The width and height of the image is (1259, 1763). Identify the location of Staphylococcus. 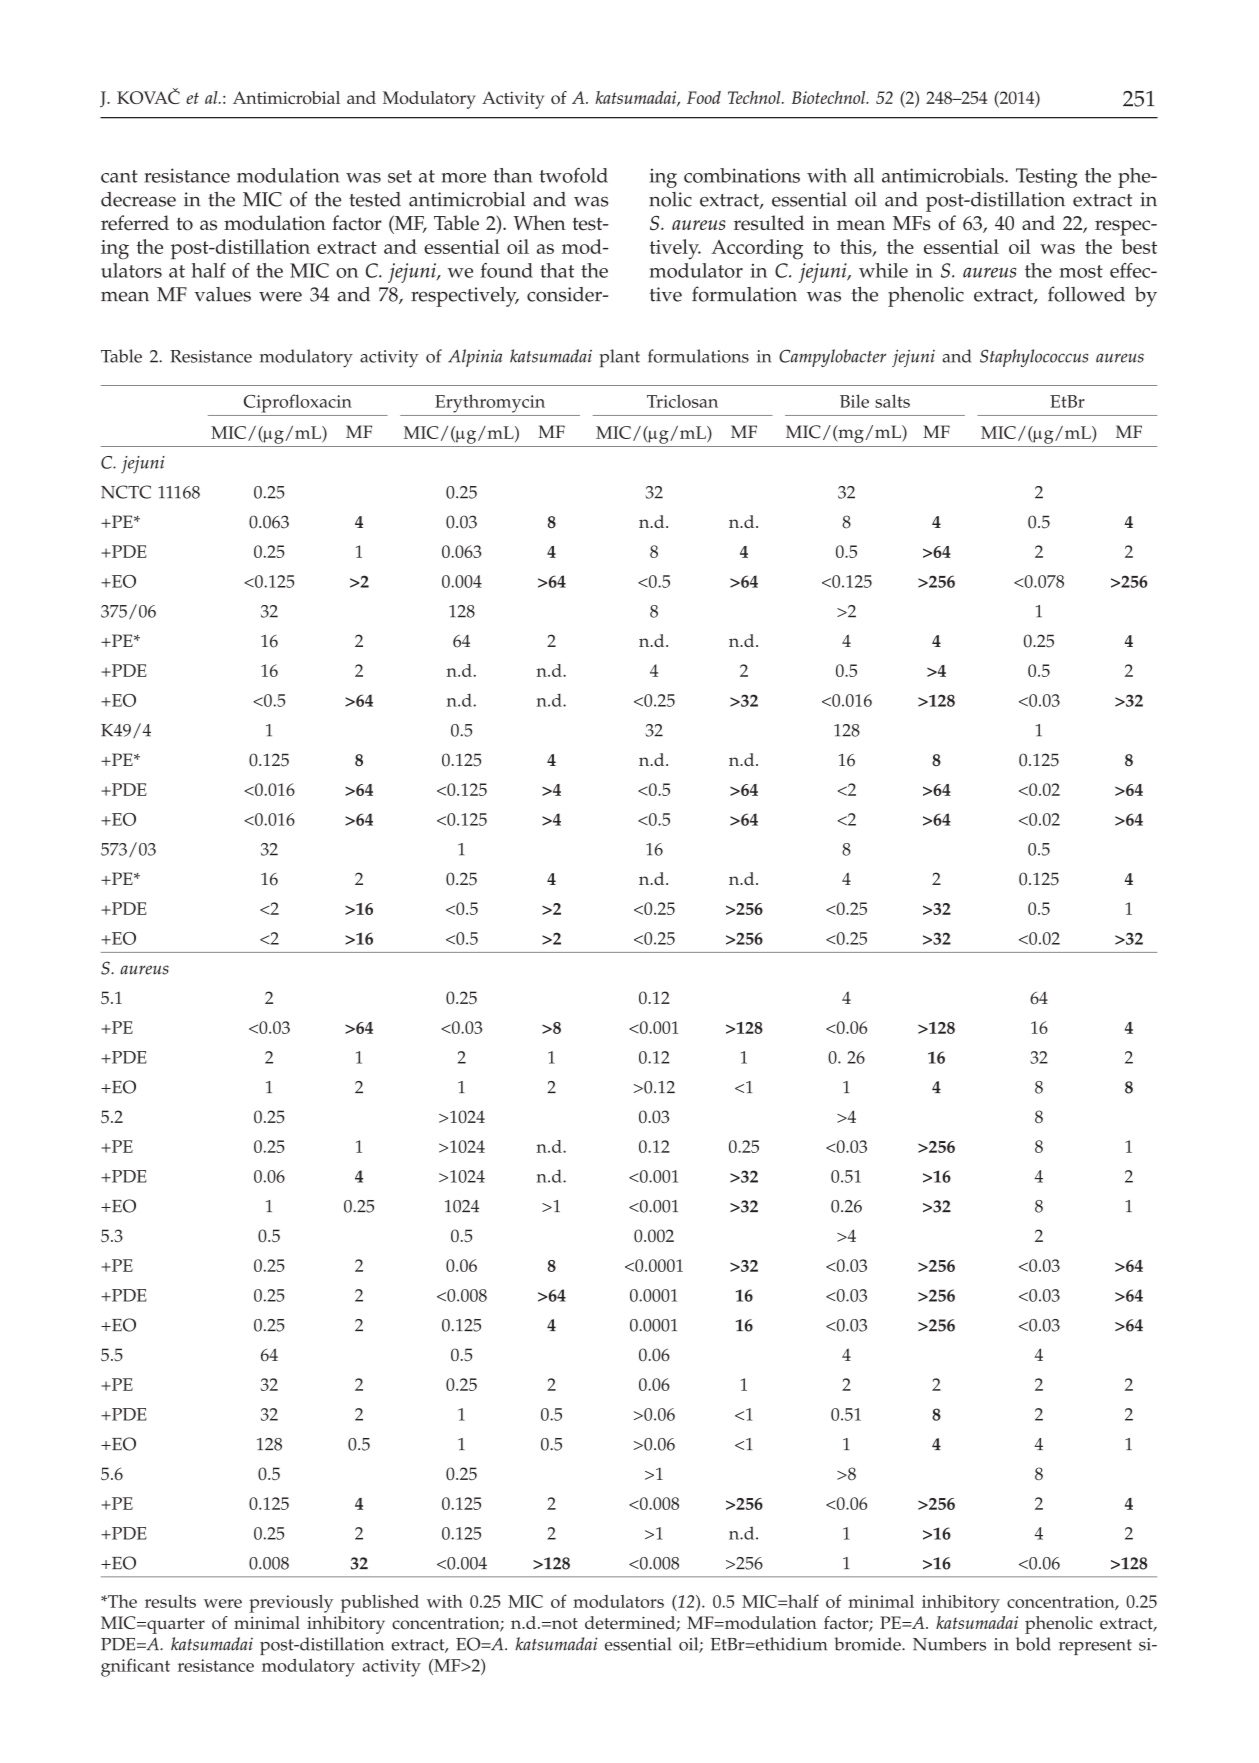
(1034, 358).
